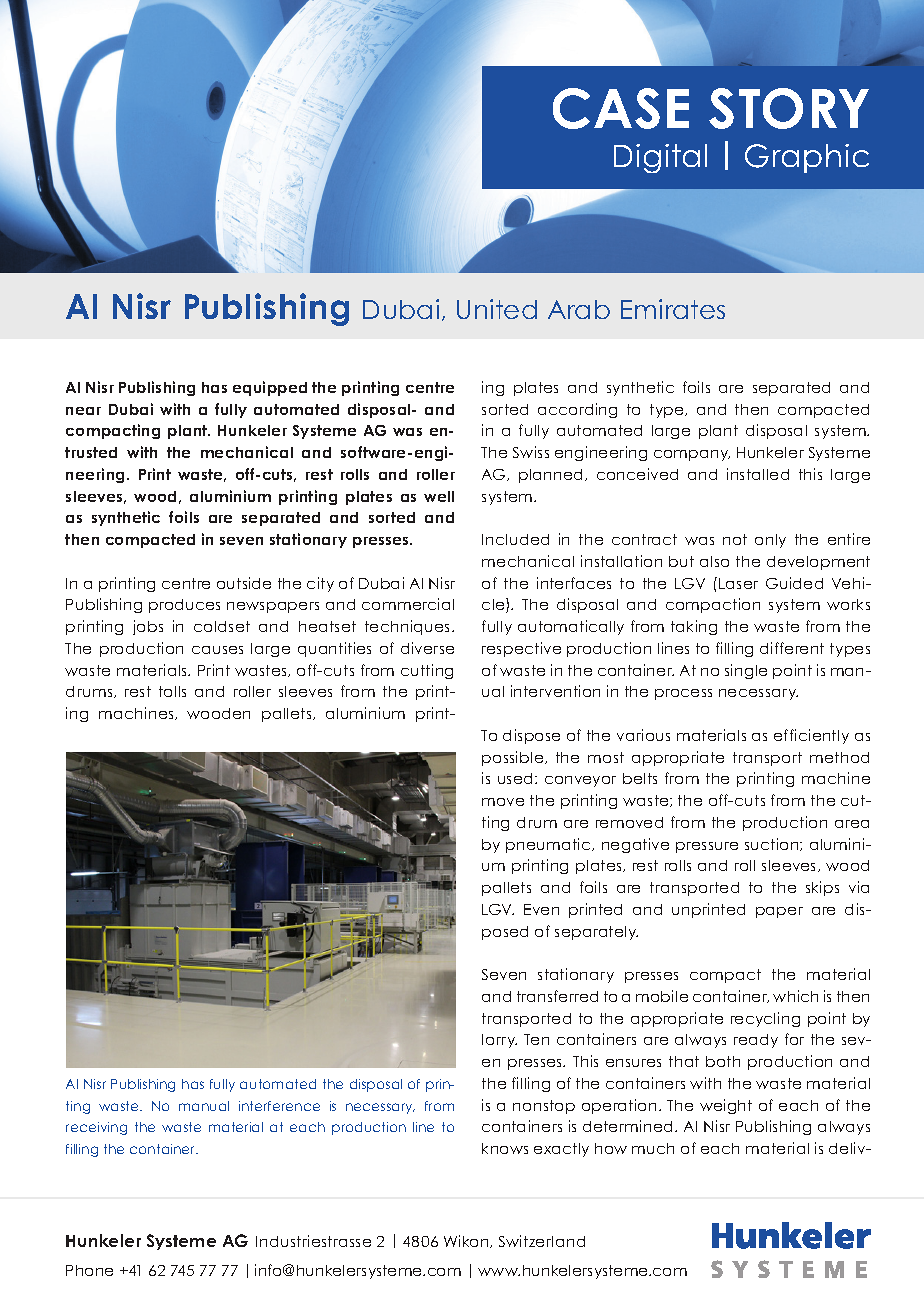 This screenshot has width=924, height=1308. Describe the element at coordinates (270, 388) in the screenshot. I see `equipped` at that location.
